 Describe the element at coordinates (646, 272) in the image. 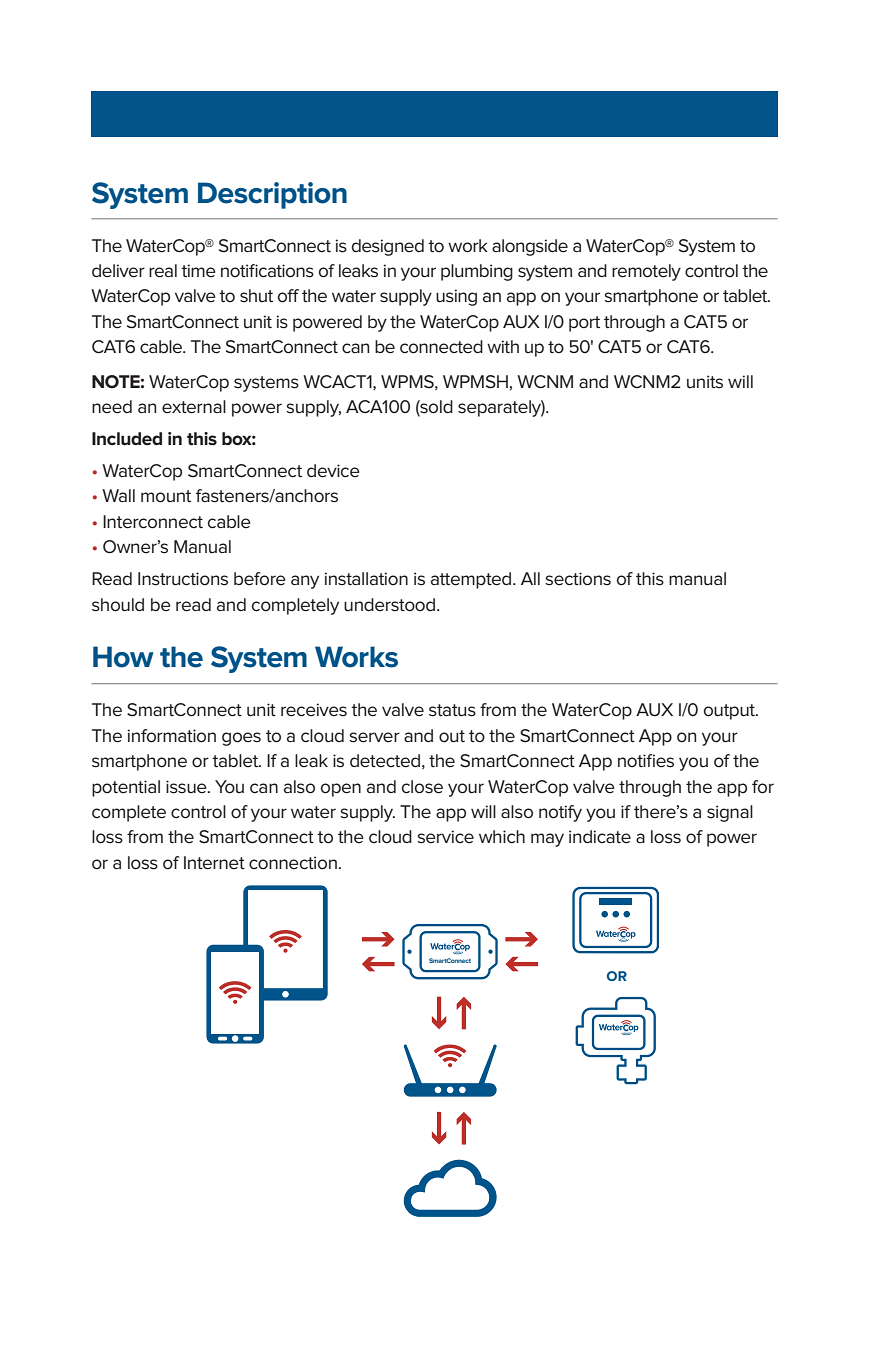

I see `remotely` at that location.
